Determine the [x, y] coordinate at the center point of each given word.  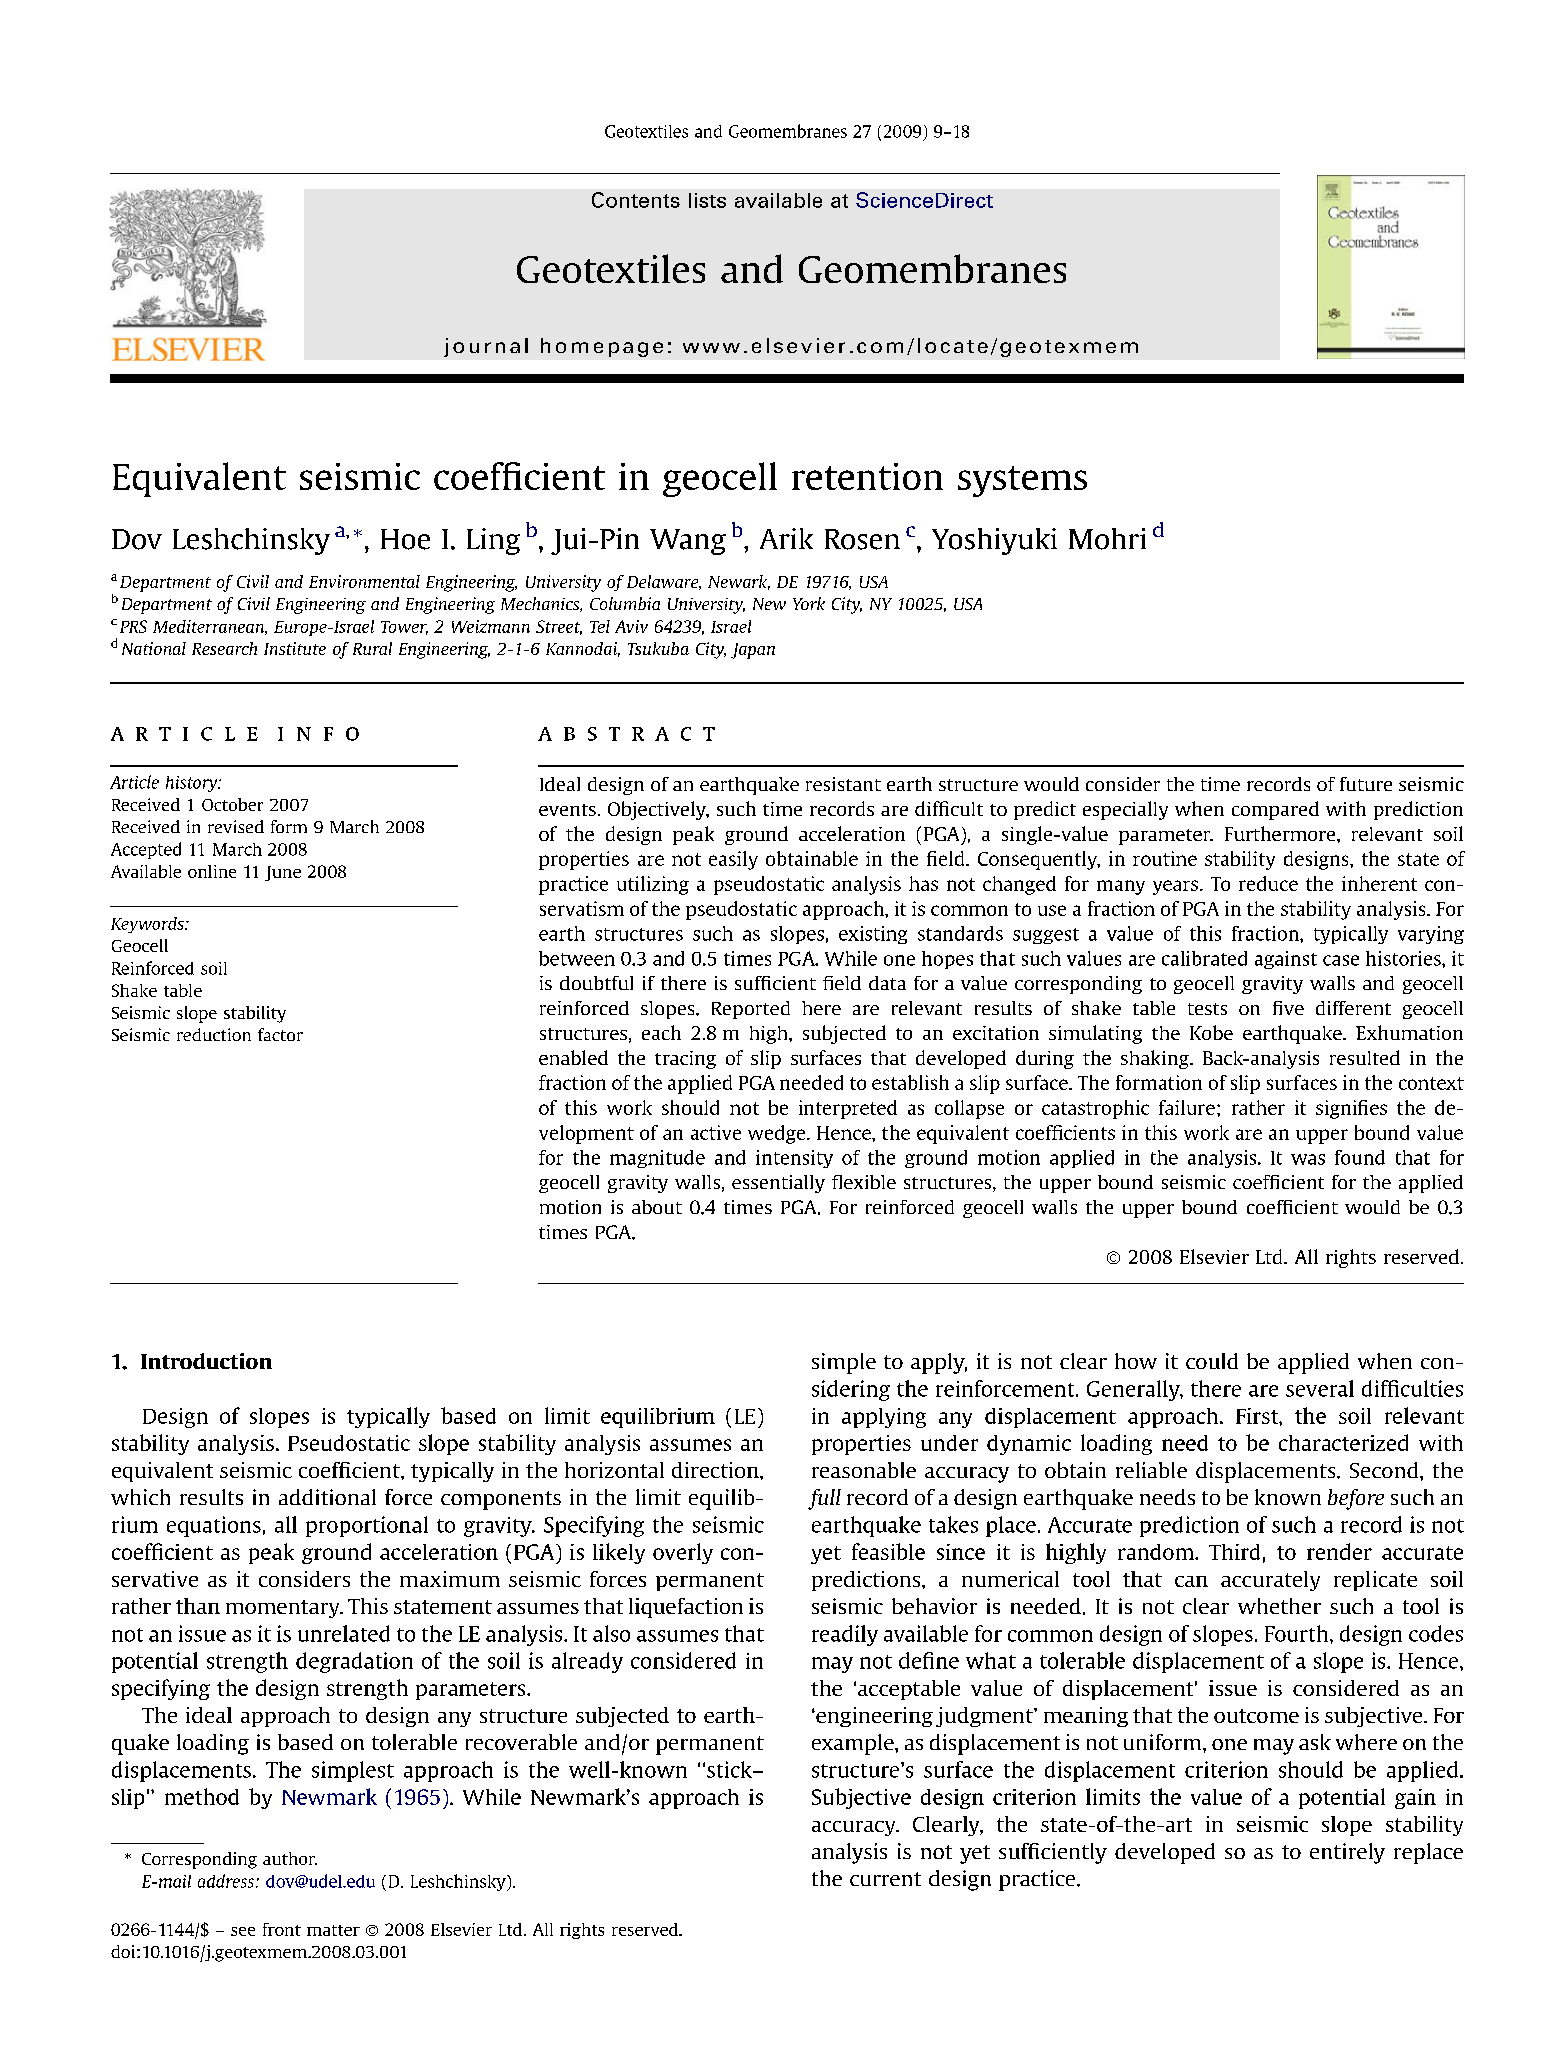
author [290, 1858]
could [1212, 1361]
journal [486, 347]
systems [1022, 481]
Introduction [206, 1361]
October [232, 804]
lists [707, 200]
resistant [843, 784]
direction [716, 1470]
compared [1275, 810]
